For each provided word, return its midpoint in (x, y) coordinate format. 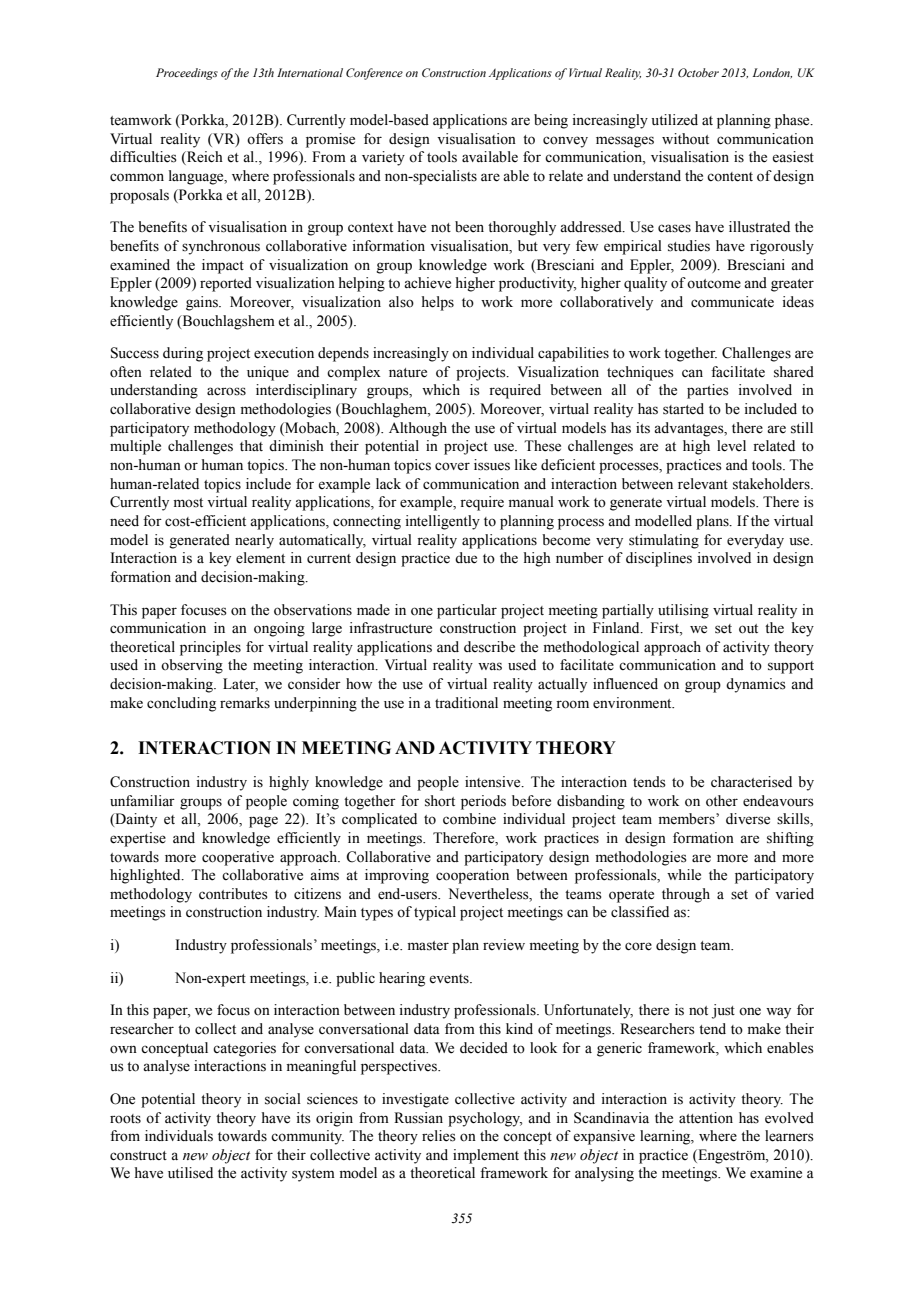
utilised (190, 1173)
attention (706, 1118)
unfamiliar (142, 800)
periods (483, 802)
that (251, 445)
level (731, 446)
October (698, 72)
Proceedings (187, 74)
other (722, 801)
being (551, 121)
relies (439, 1136)
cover (452, 466)
